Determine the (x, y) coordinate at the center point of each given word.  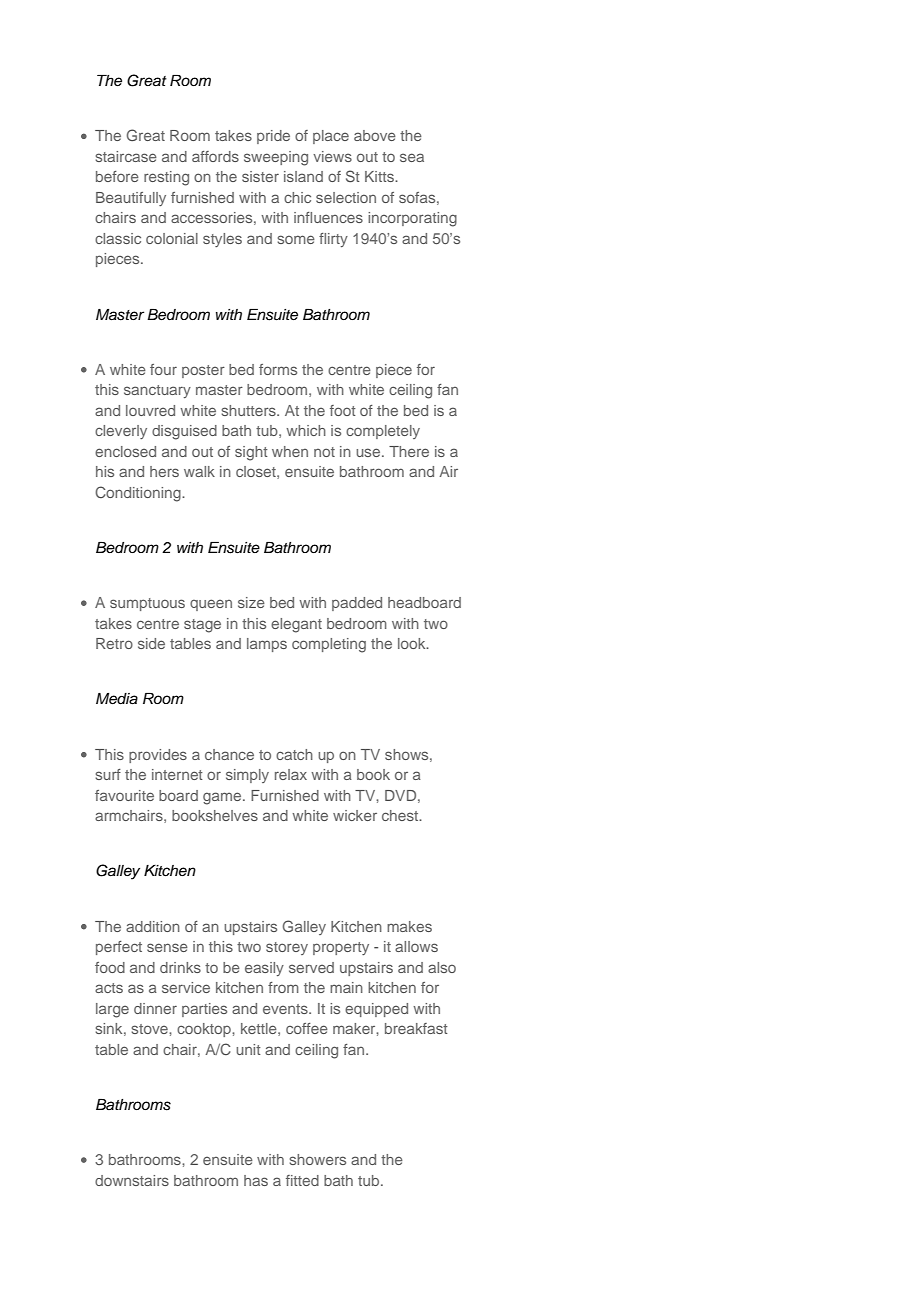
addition (153, 926)
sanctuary (157, 391)
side (151, 643)
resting (166, 178)
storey (287, 948)
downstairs (132, 1180)
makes (409, 926)
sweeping (276, 158)
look (413, 643)
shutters (250, 410)
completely (383, 432)
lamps (267, 645)
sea (412, 157)
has (256, 1180)
